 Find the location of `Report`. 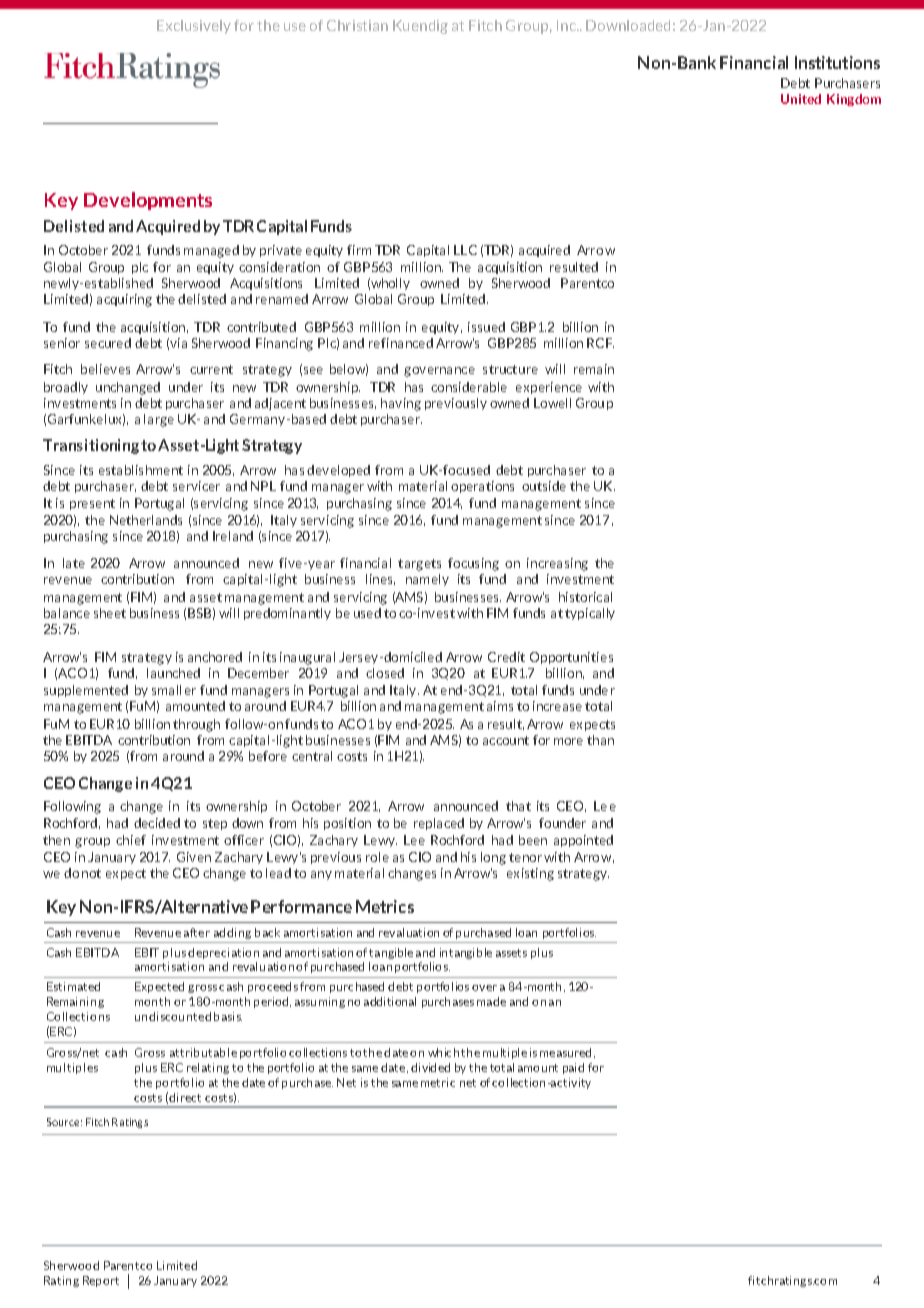

Report is located at coordinates (101, 1281).
